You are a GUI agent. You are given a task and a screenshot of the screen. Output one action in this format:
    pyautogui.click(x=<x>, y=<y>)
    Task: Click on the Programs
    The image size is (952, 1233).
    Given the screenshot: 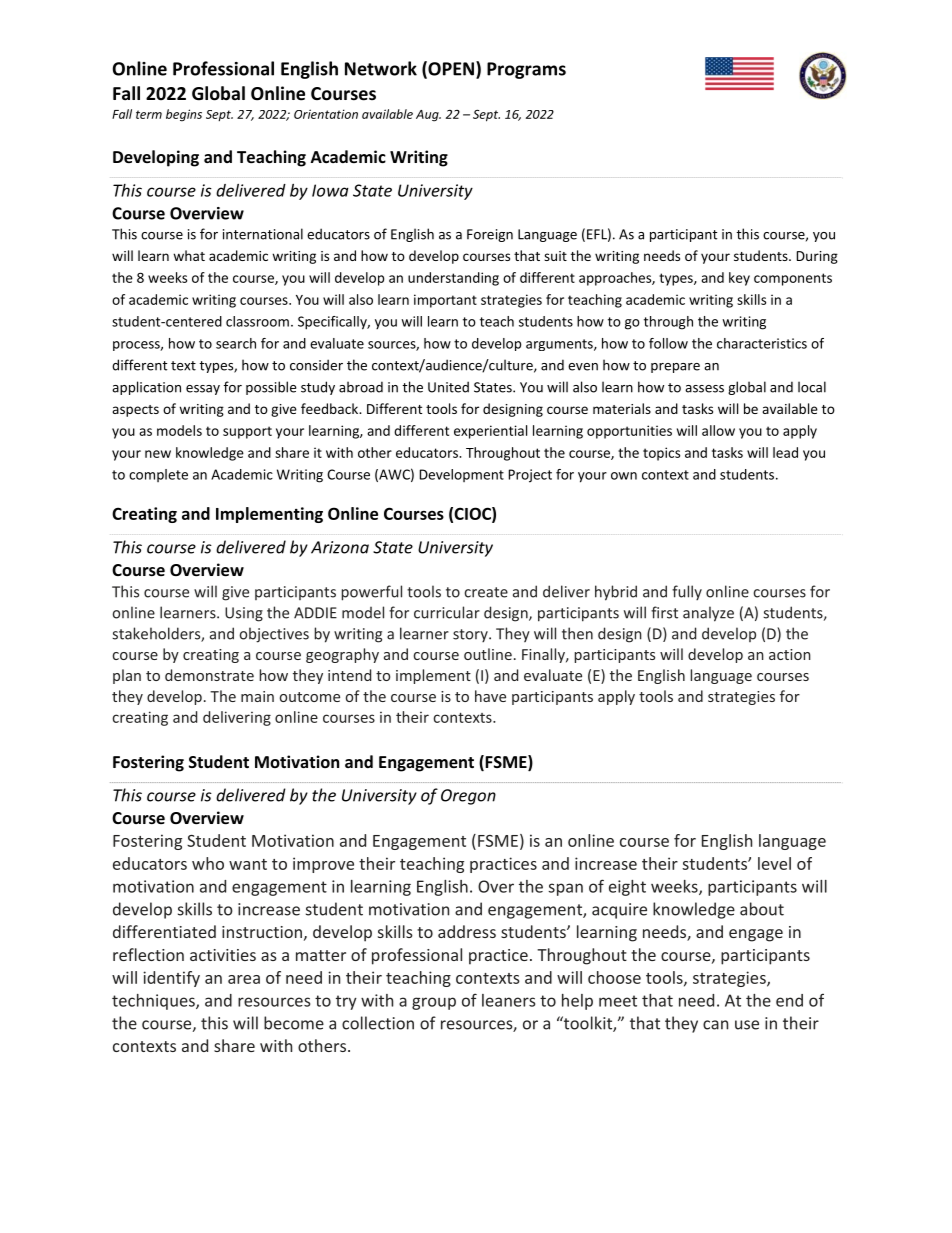 What is the action you would take?
    pyautogui.click(x=526, y=70)
